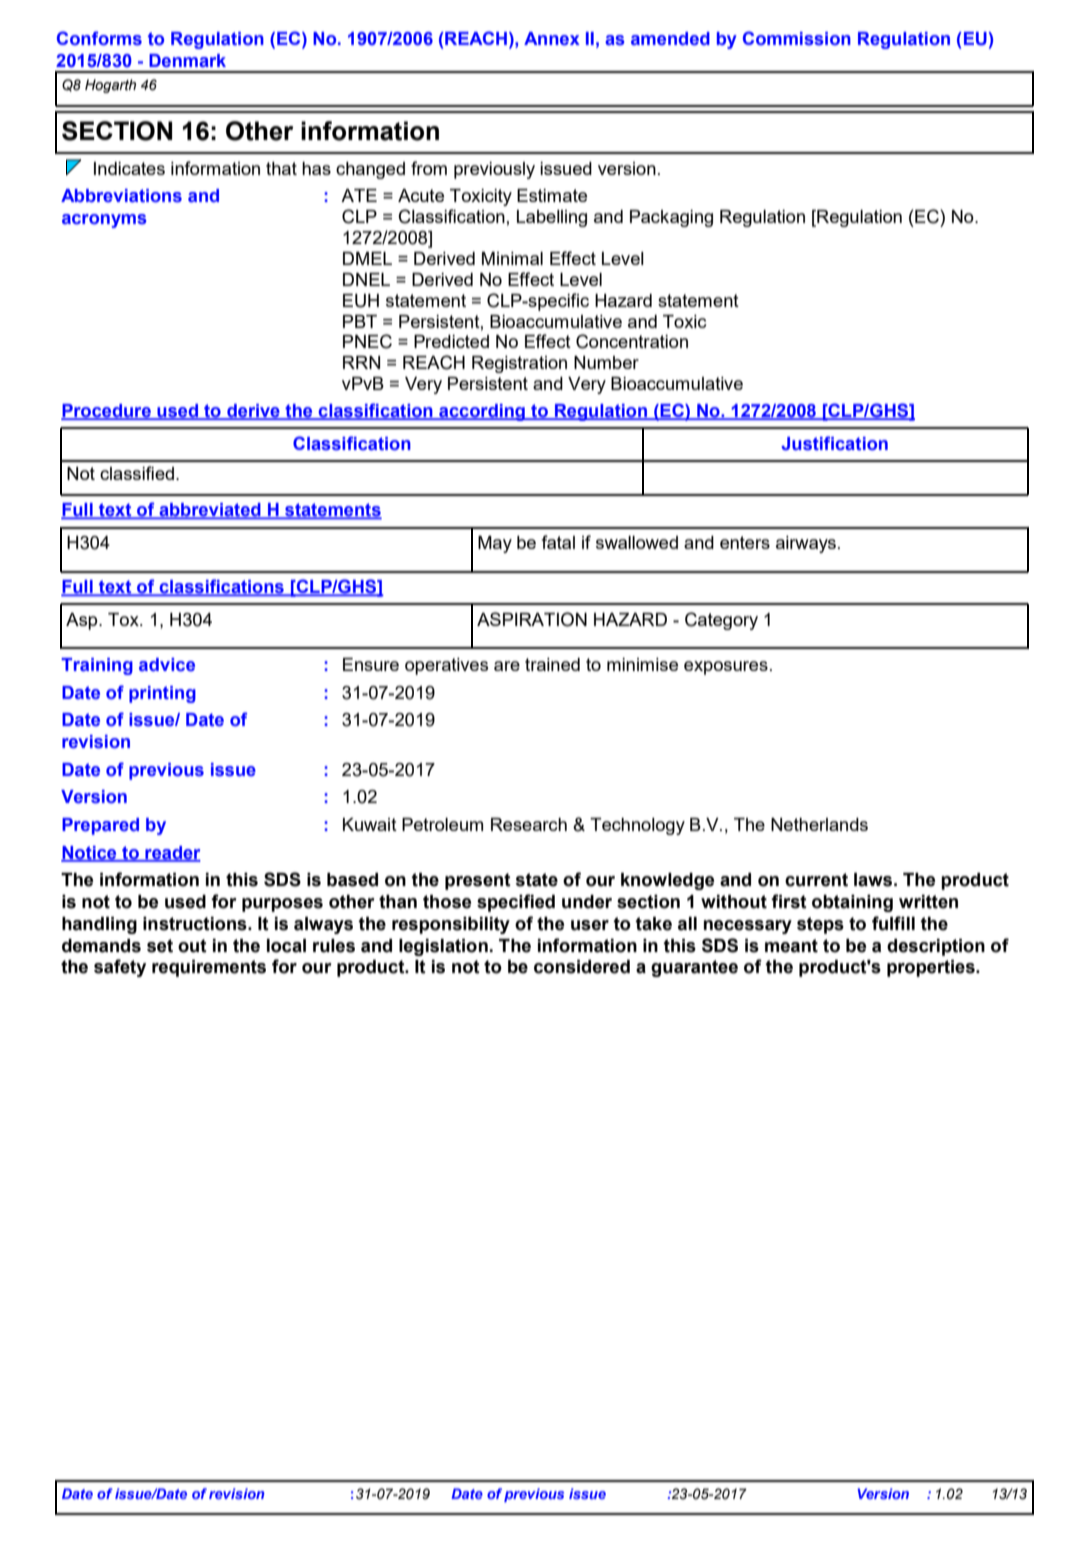 The height and width of the document is (1544, 1091). What do you see at coordinates (834, 443) in the document?
I see `Justification` at bounding box center [834, 443].
